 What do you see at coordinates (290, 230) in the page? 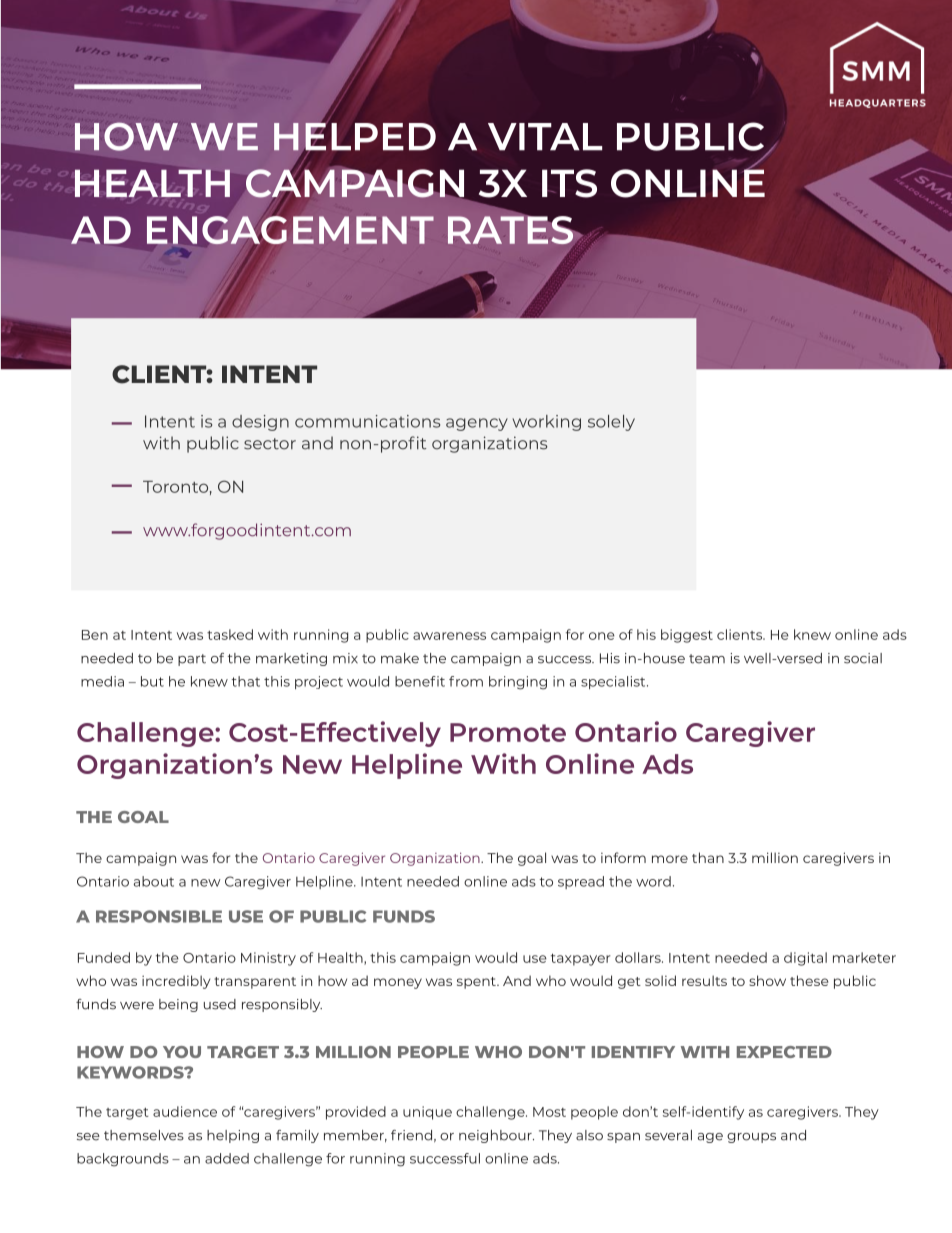
I see `ENGAGEMENT` at bounding box center [290, 230].
